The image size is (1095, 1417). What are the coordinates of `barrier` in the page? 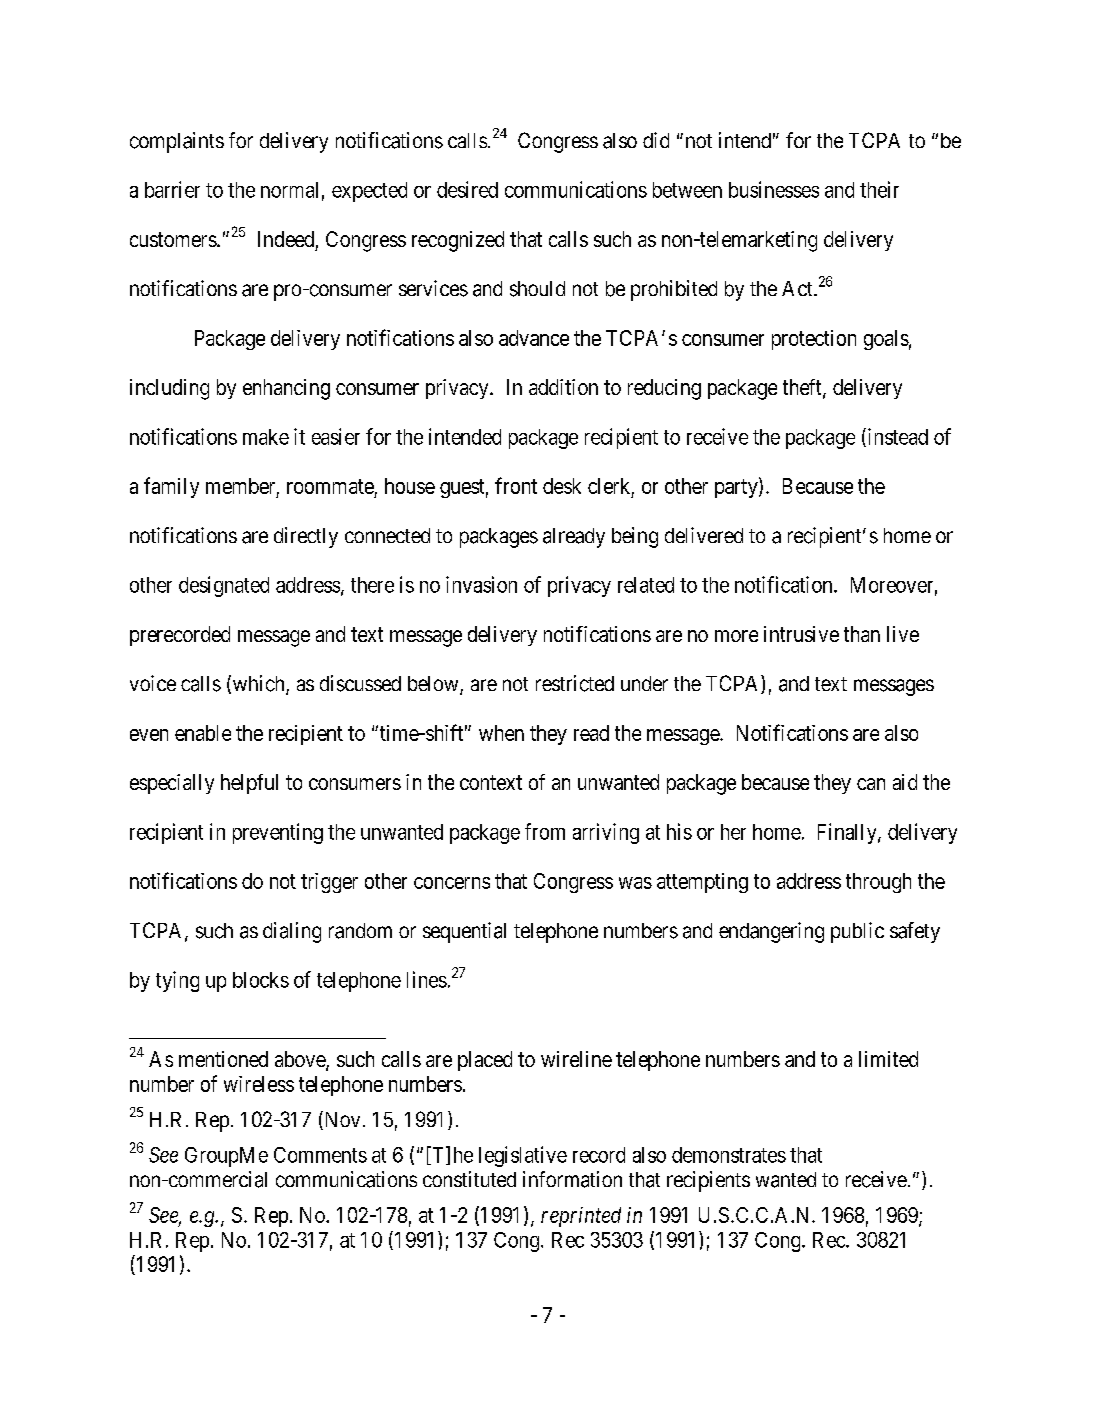 It's located at (172, 189).
